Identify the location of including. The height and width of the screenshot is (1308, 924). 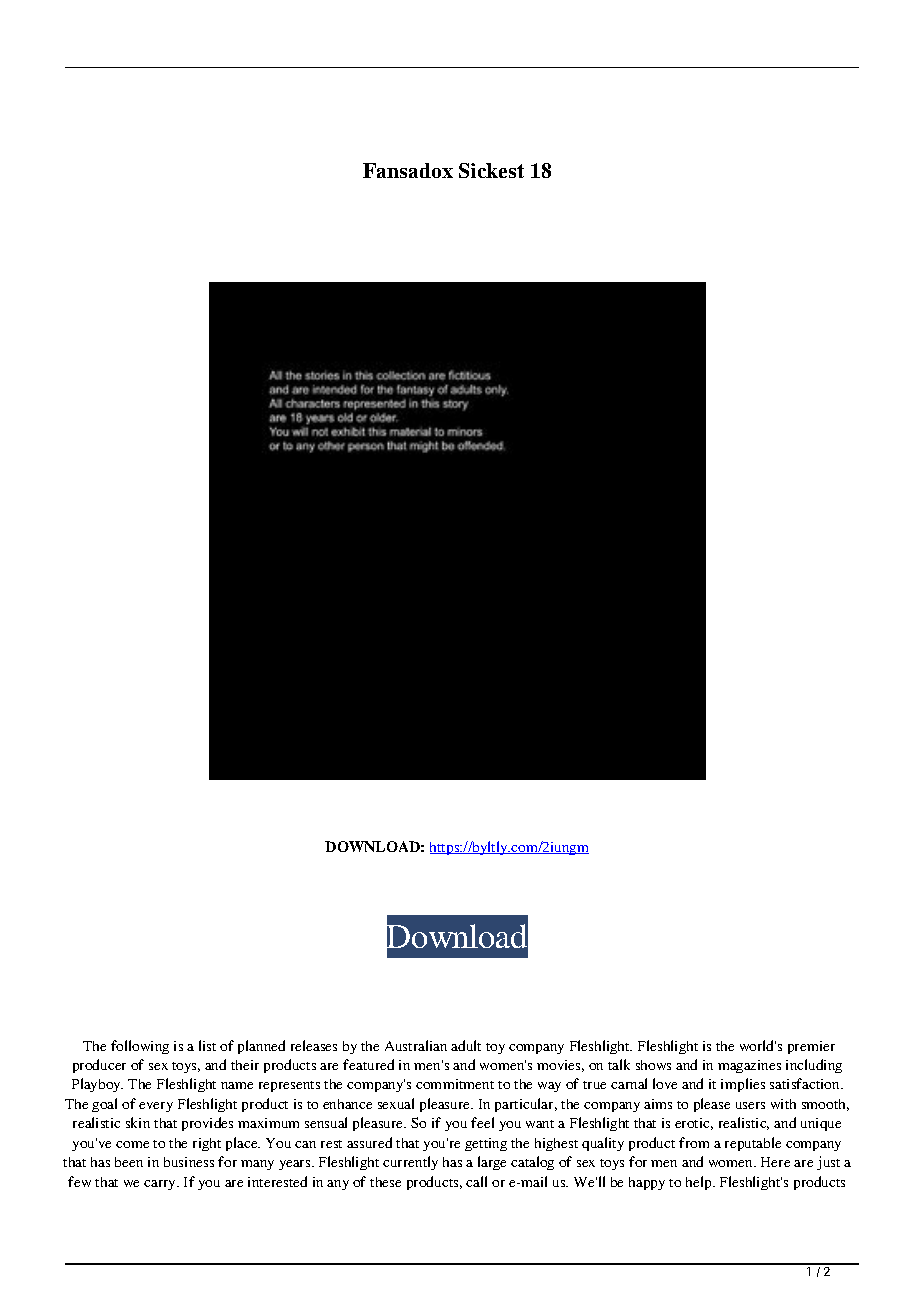
(814, 1066).
